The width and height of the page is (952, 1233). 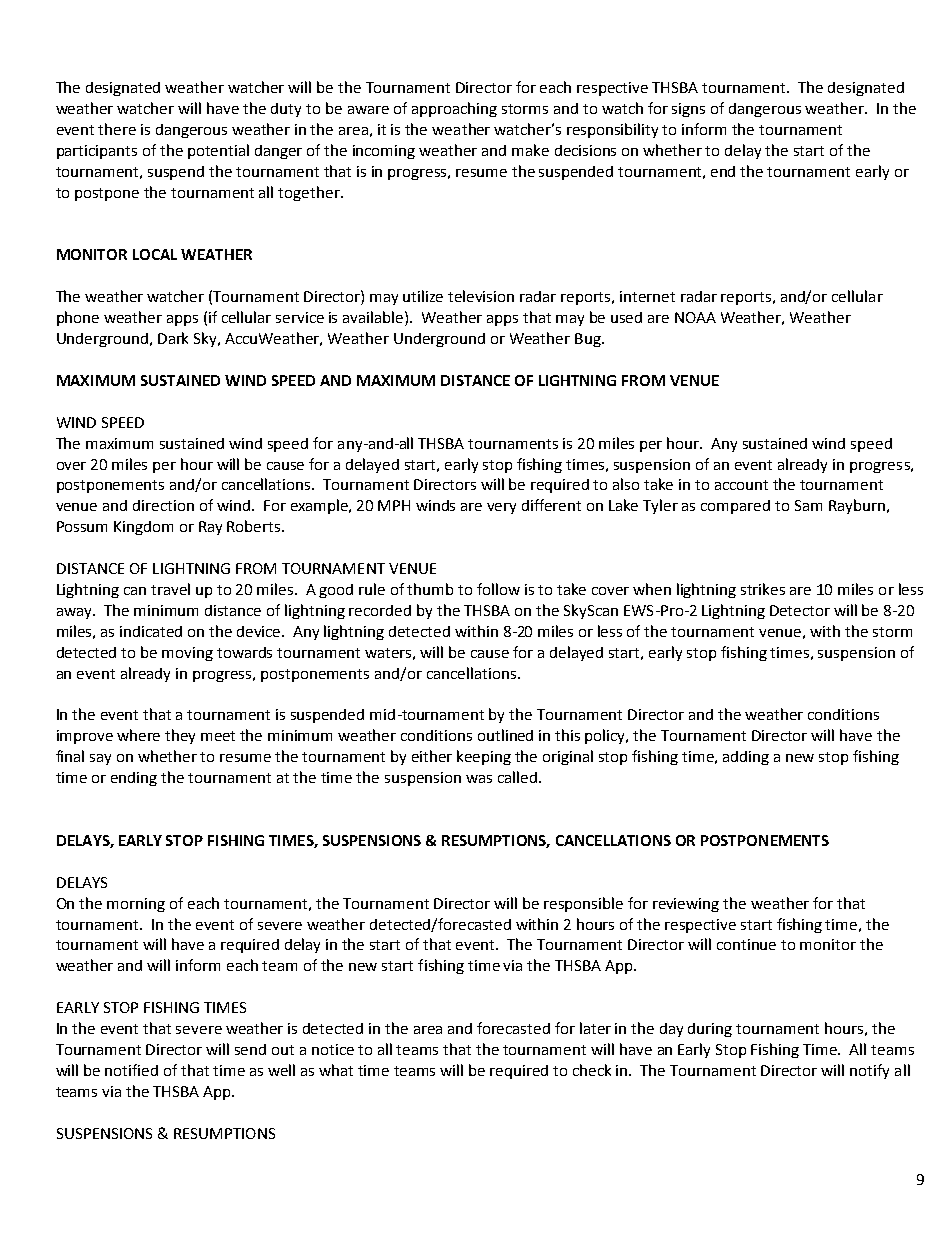 What do you see at coordinates (501, 508) in the page?
I see `very` at bounding box center [501, 508].
